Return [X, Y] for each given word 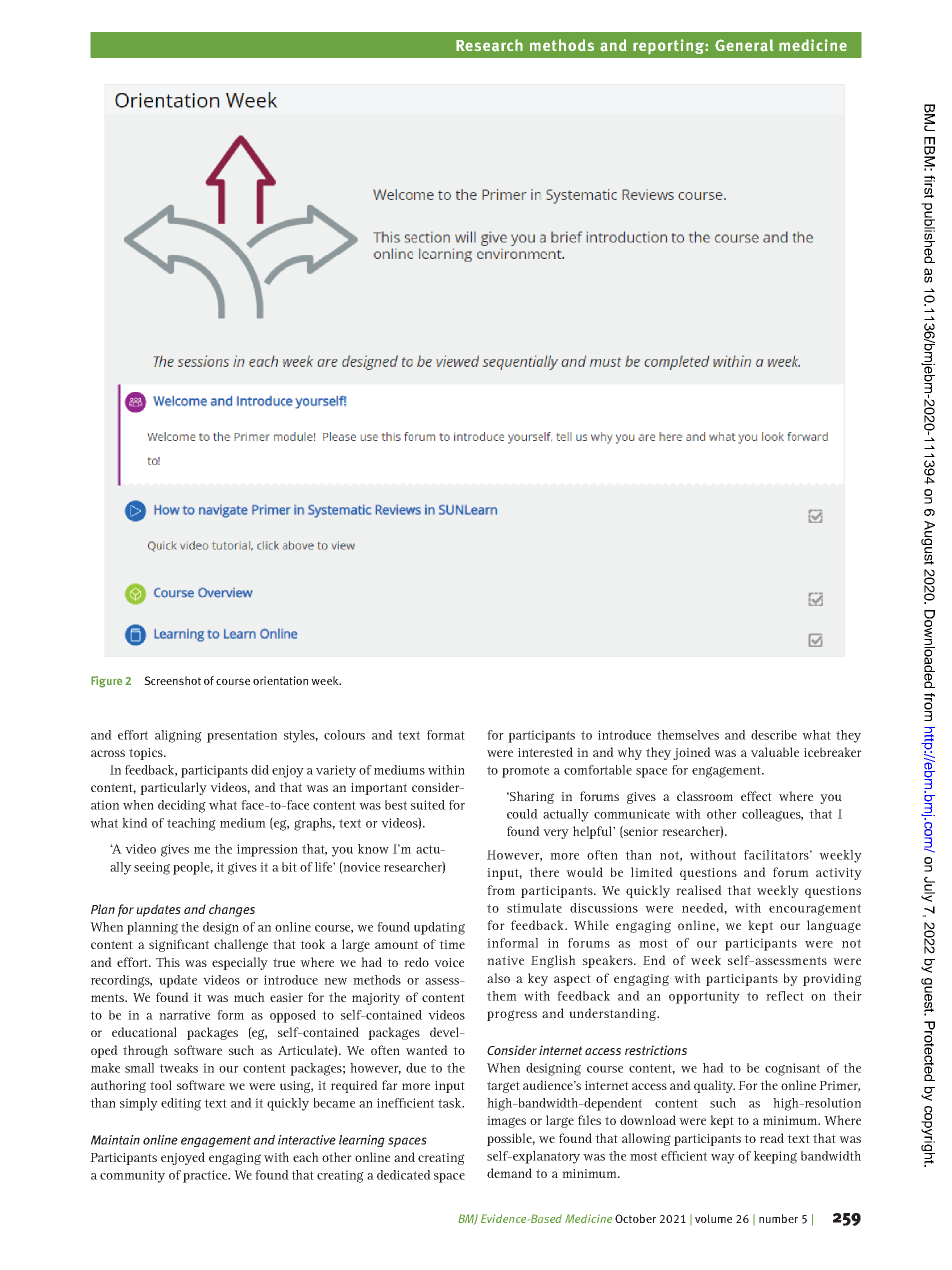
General [744, 45]
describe [774, 735]
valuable [775, 752]
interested [545, 752]
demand [509, 1173]
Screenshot [172, 680]
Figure [106, 682]
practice [206, 1176]
